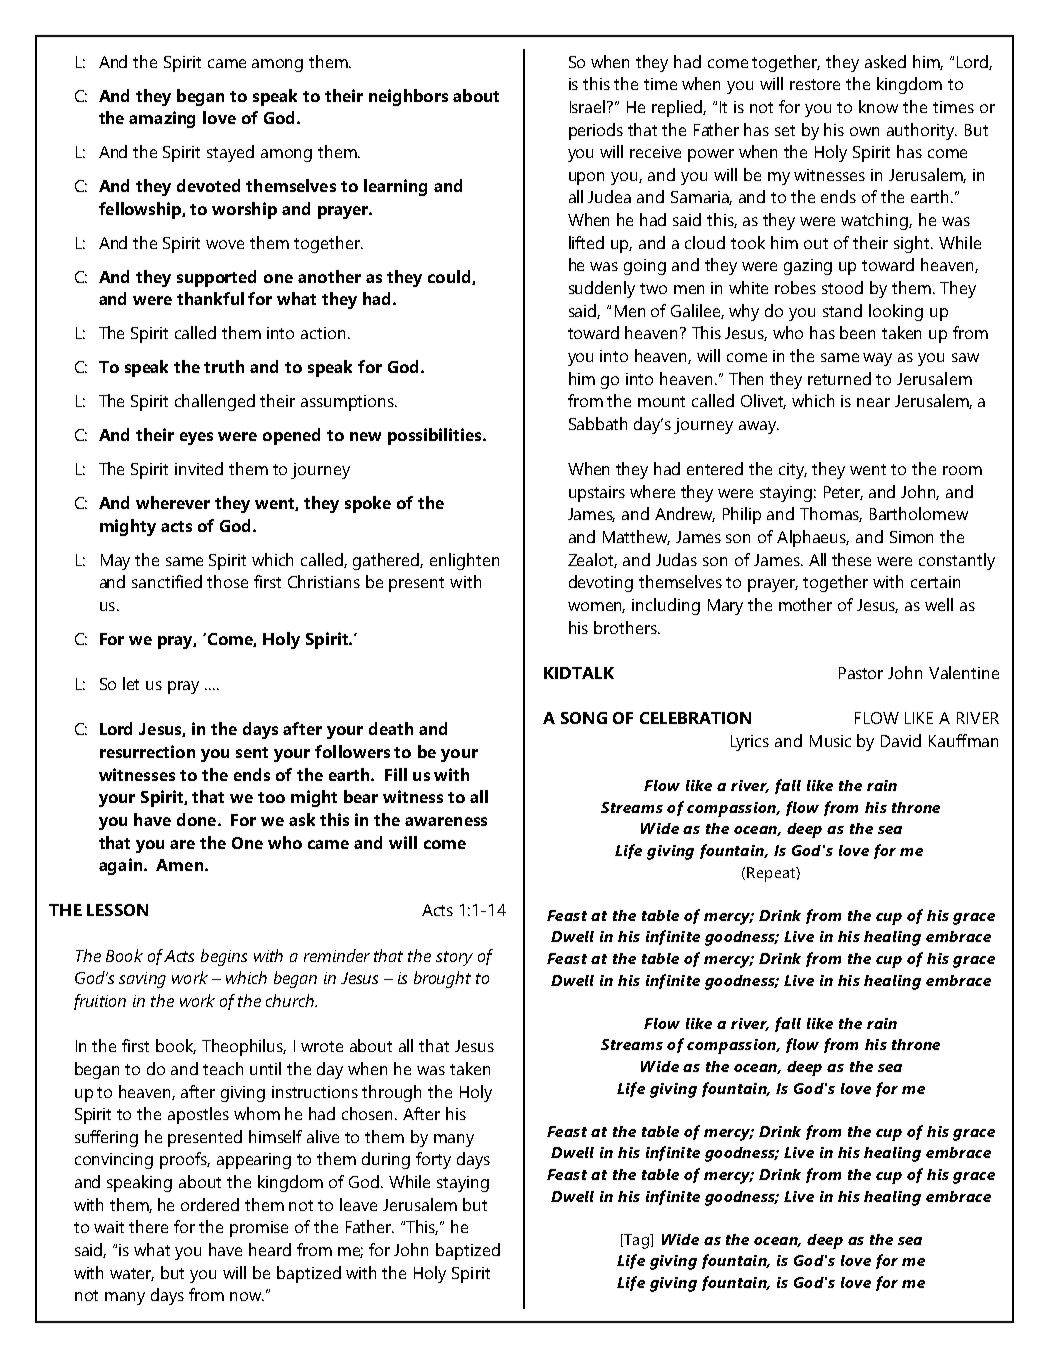  I want to click on amazing, so click(162, 119).
